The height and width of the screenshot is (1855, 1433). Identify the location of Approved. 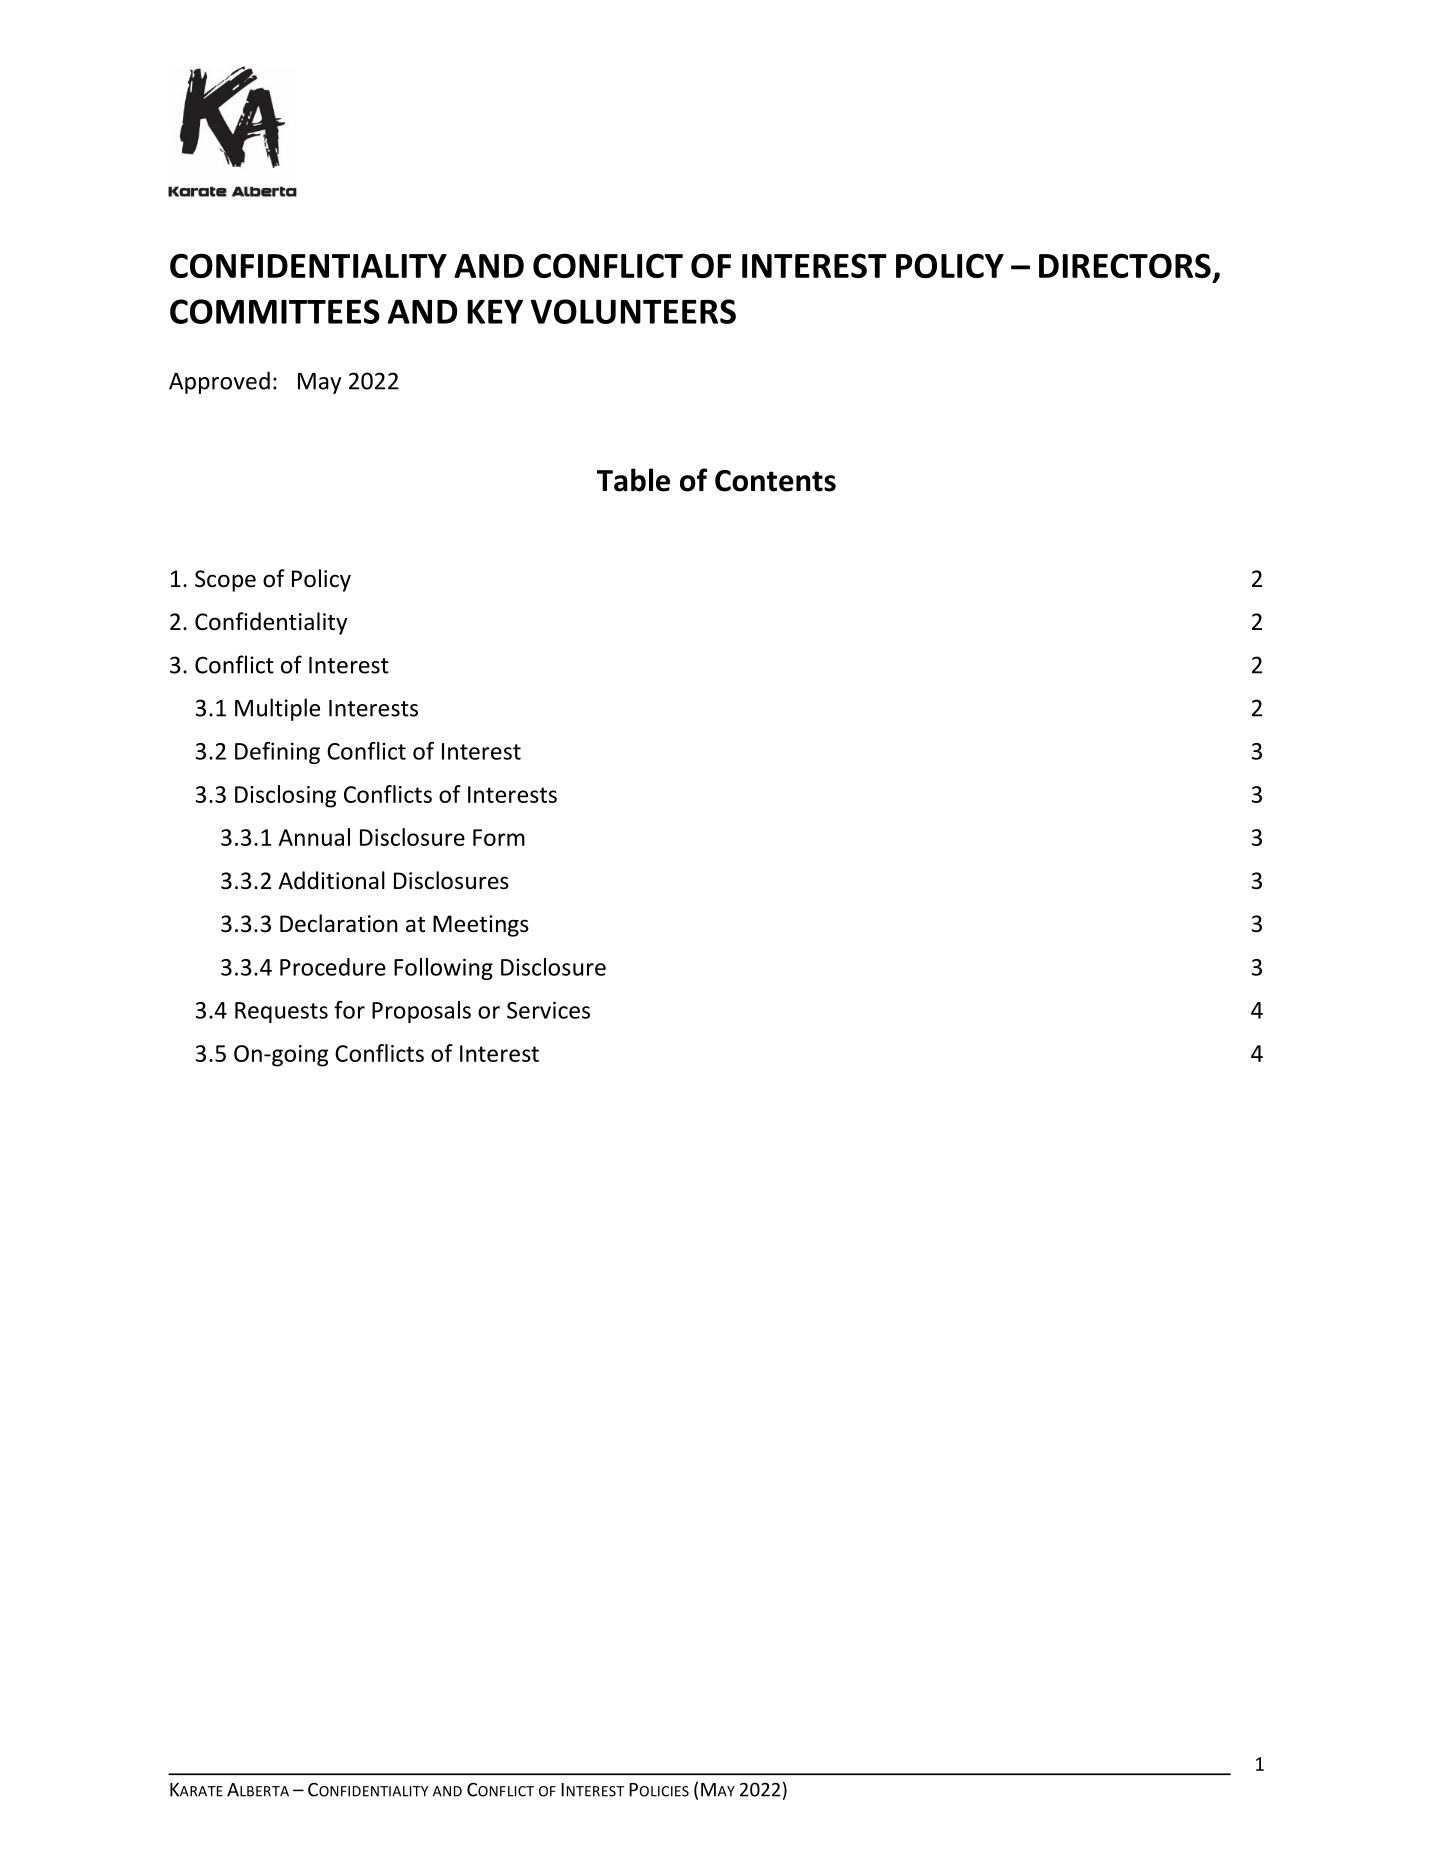
(219, 382).
